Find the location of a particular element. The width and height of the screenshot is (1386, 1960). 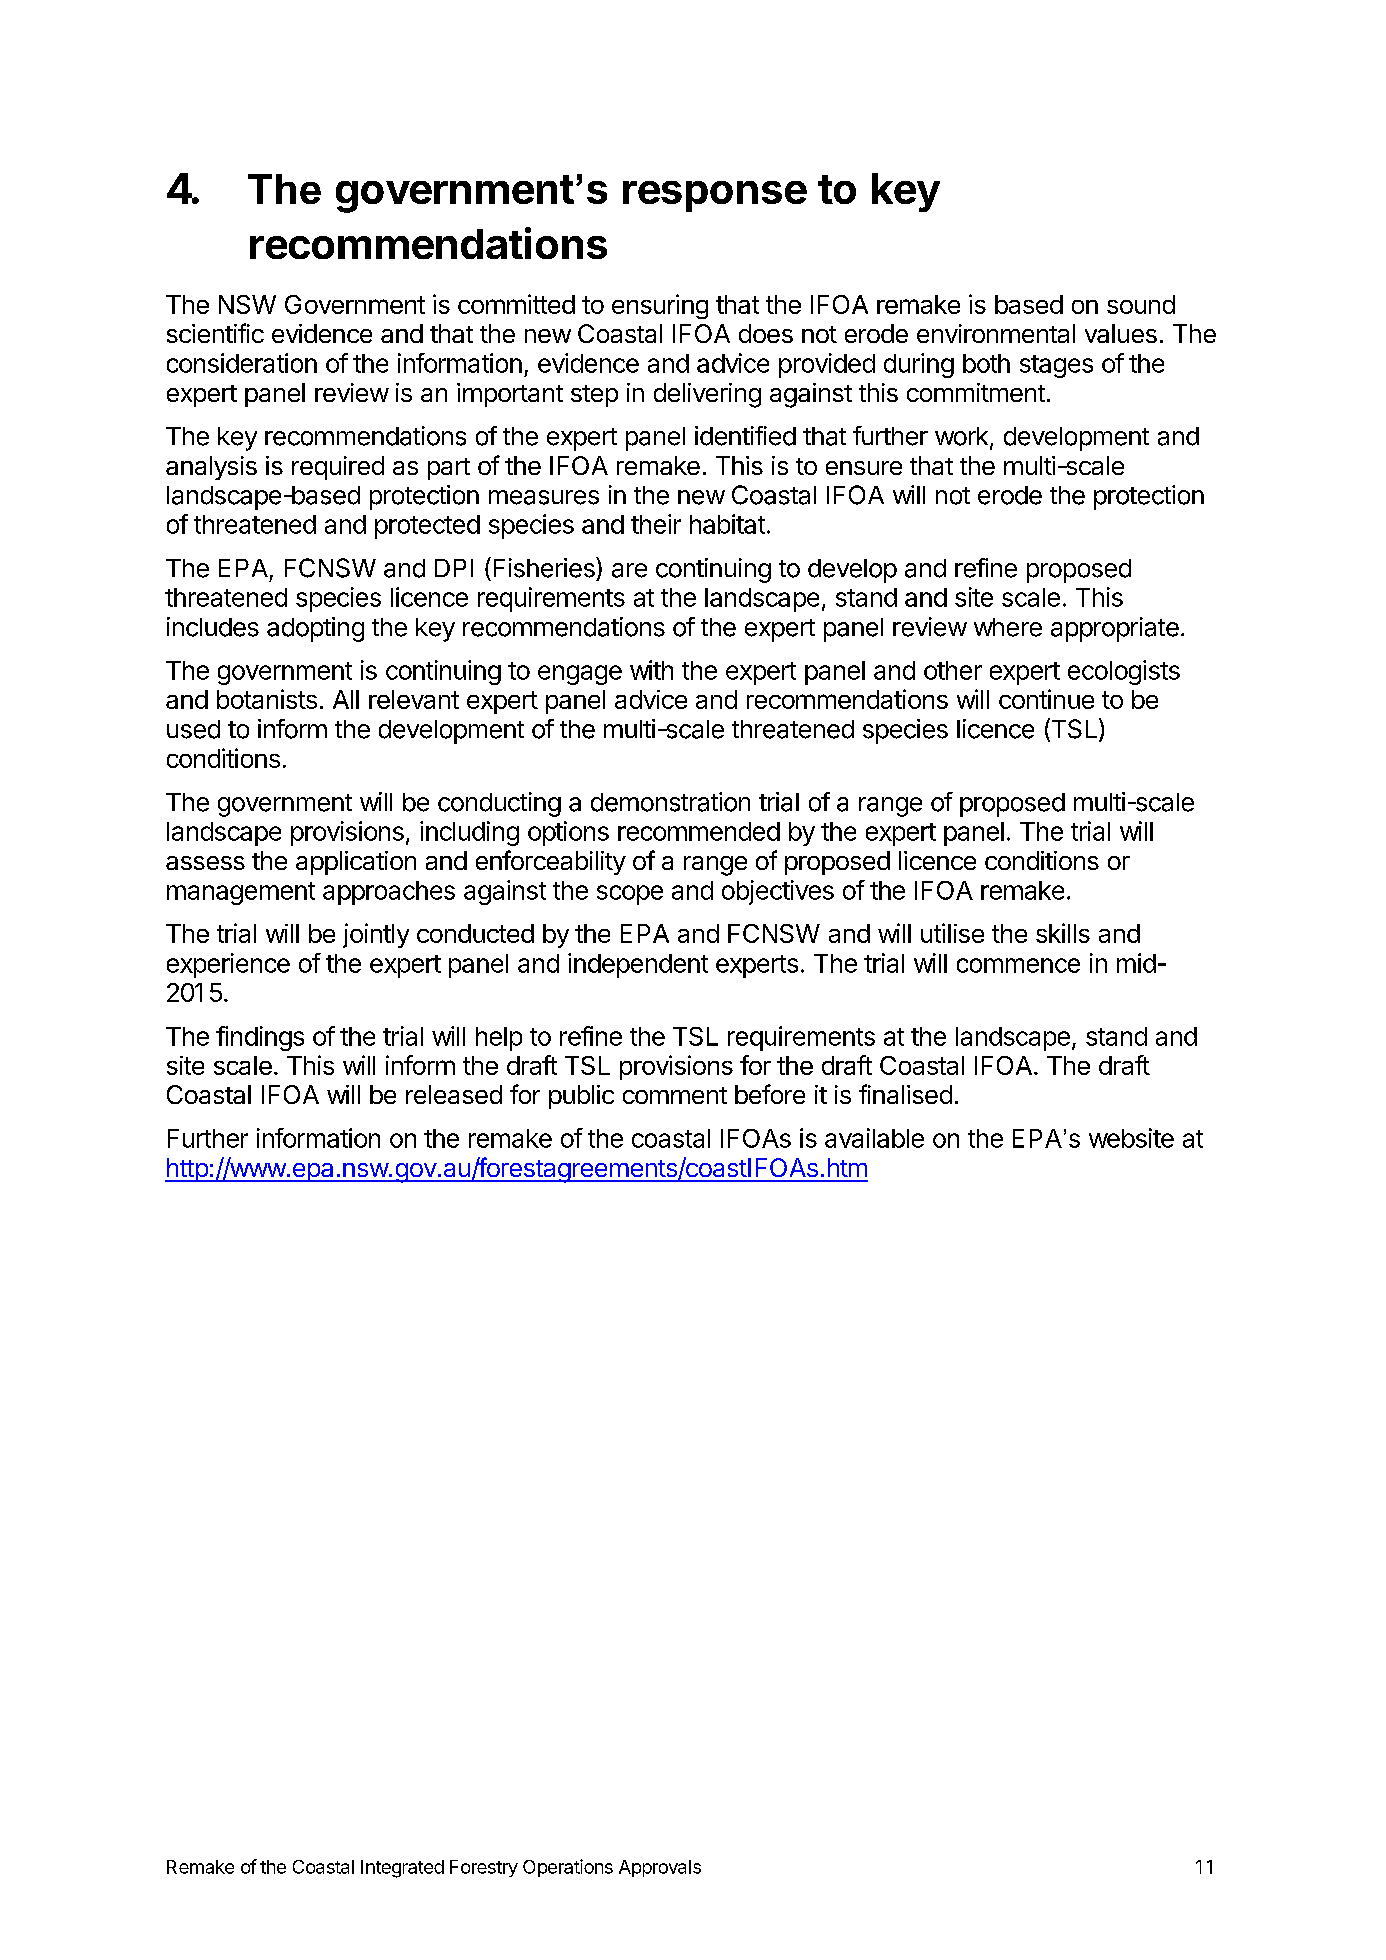

available is located at coordinates (874, 1138).
